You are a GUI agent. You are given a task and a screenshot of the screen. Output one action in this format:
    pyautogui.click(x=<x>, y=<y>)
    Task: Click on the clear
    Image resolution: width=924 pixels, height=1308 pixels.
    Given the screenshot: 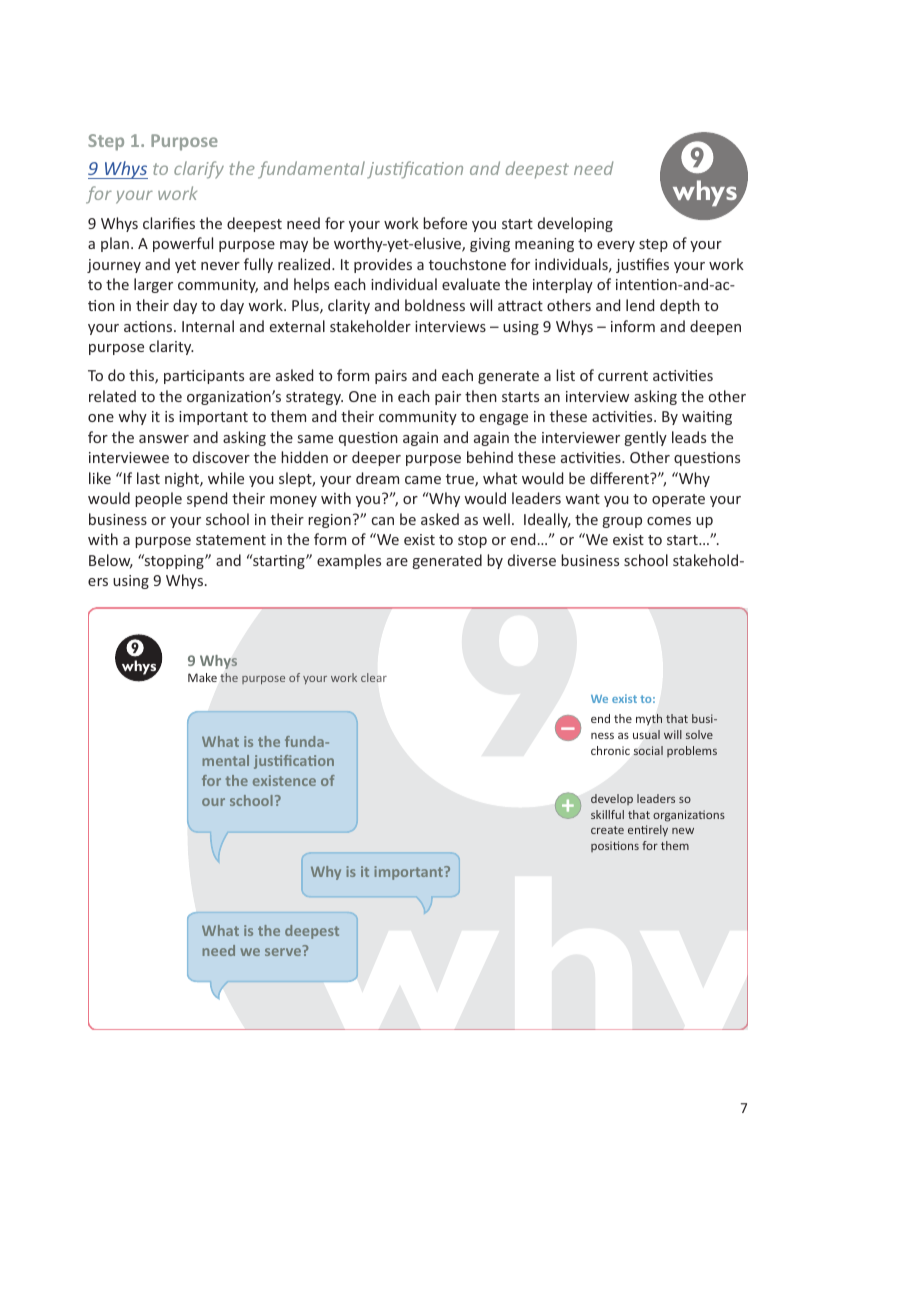 What is the action you would take?
    pyautogui.click(x=374, y=677)
